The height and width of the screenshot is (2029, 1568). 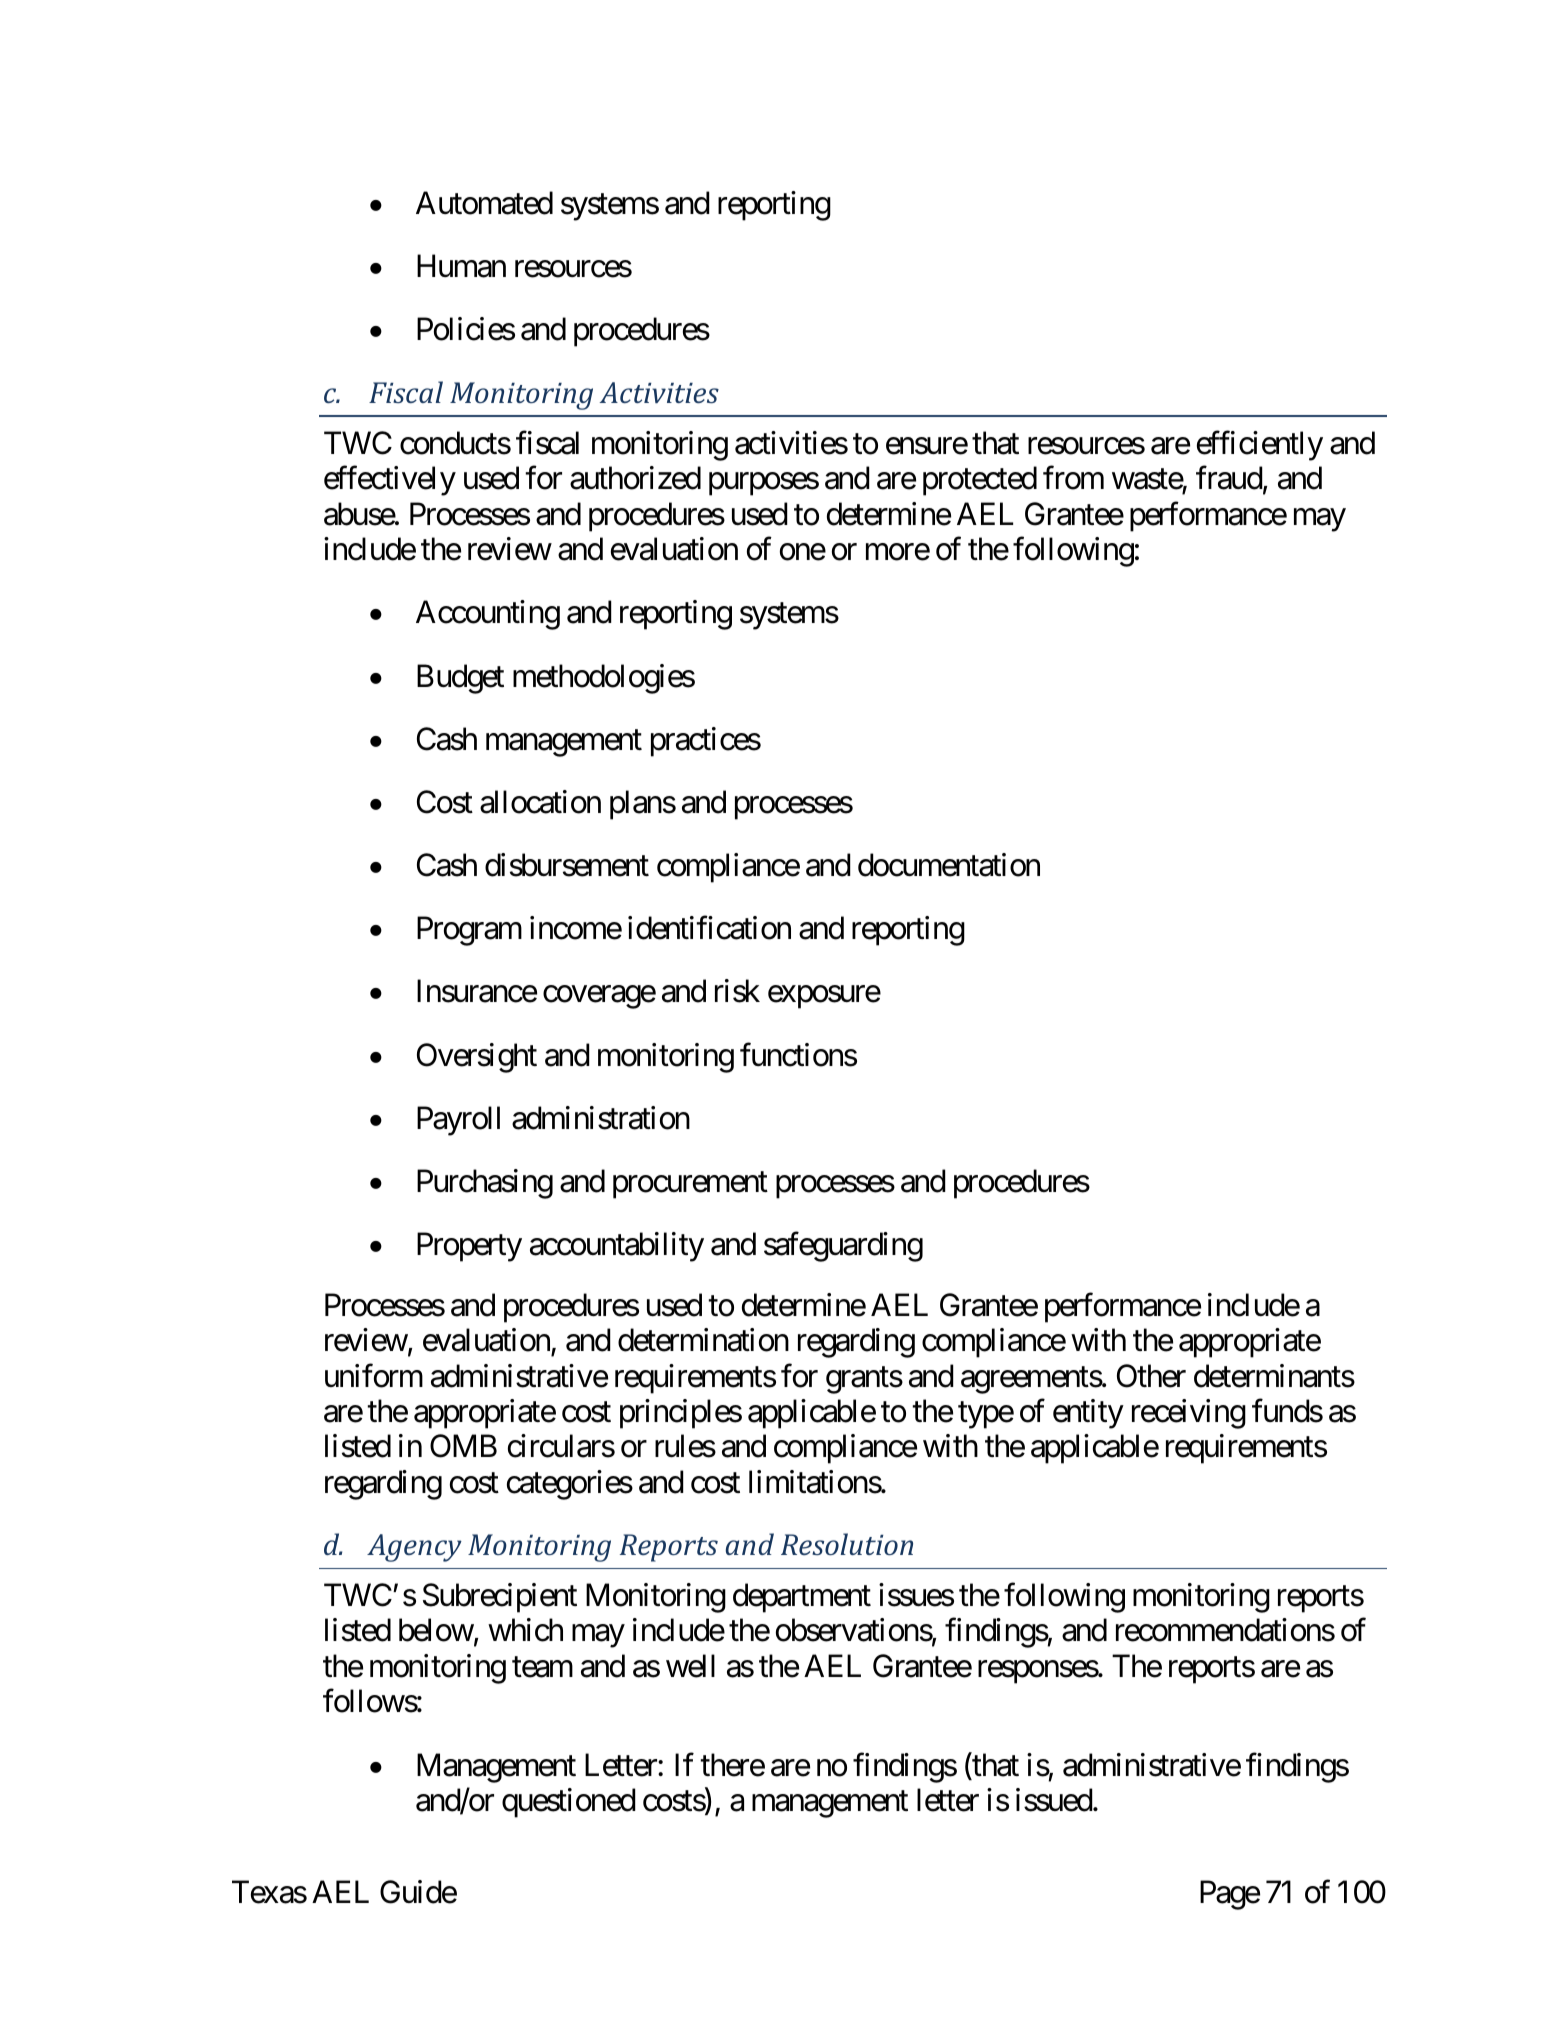 I want to click on authorized, so click(x=635, y=478).
